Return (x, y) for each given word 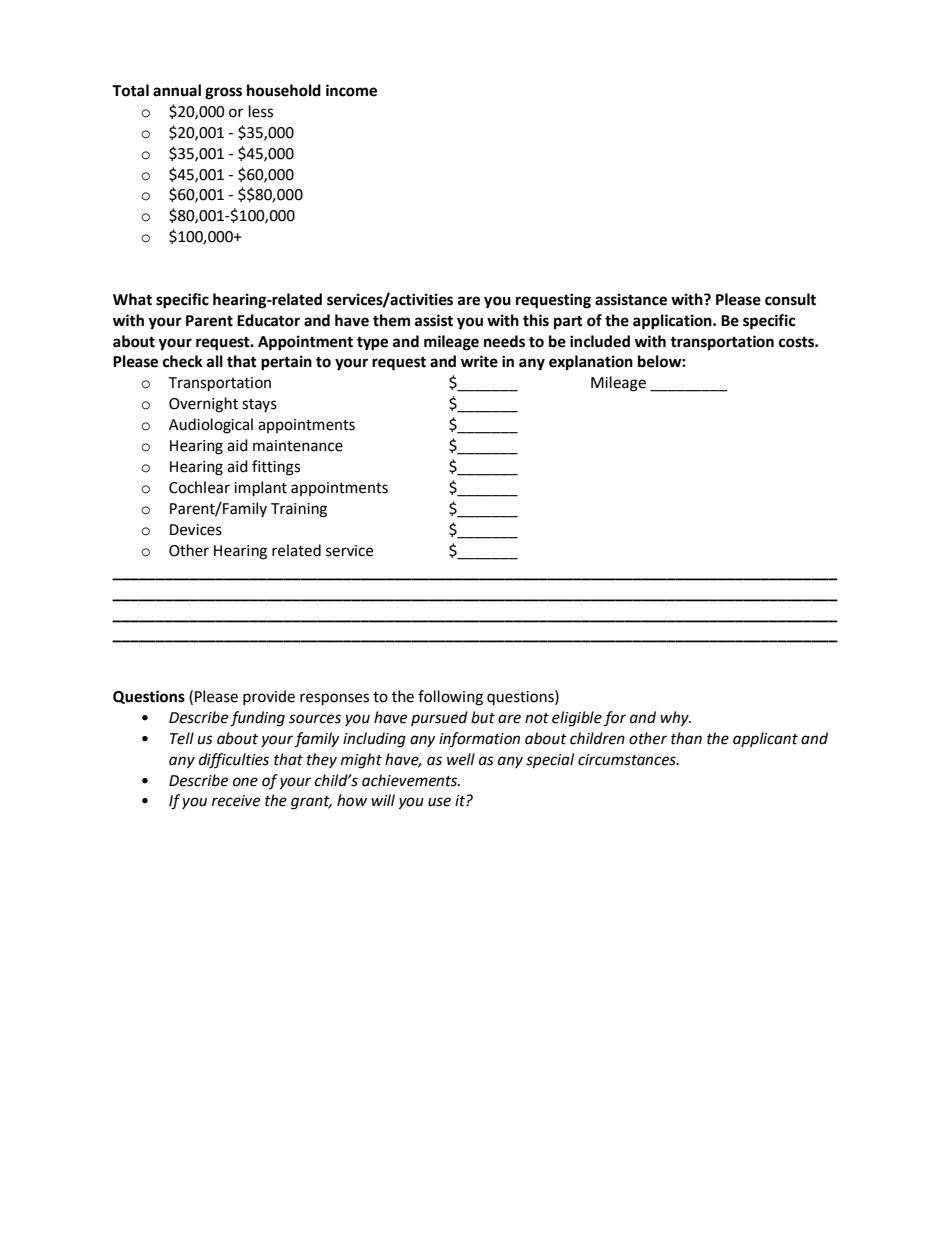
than (686, 738)
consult (790, 299)
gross (223, 93)
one (245, 782)
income (351, 90)
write (479, 361)
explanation (591, 363)
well (461, 759)
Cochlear (199, 487)
